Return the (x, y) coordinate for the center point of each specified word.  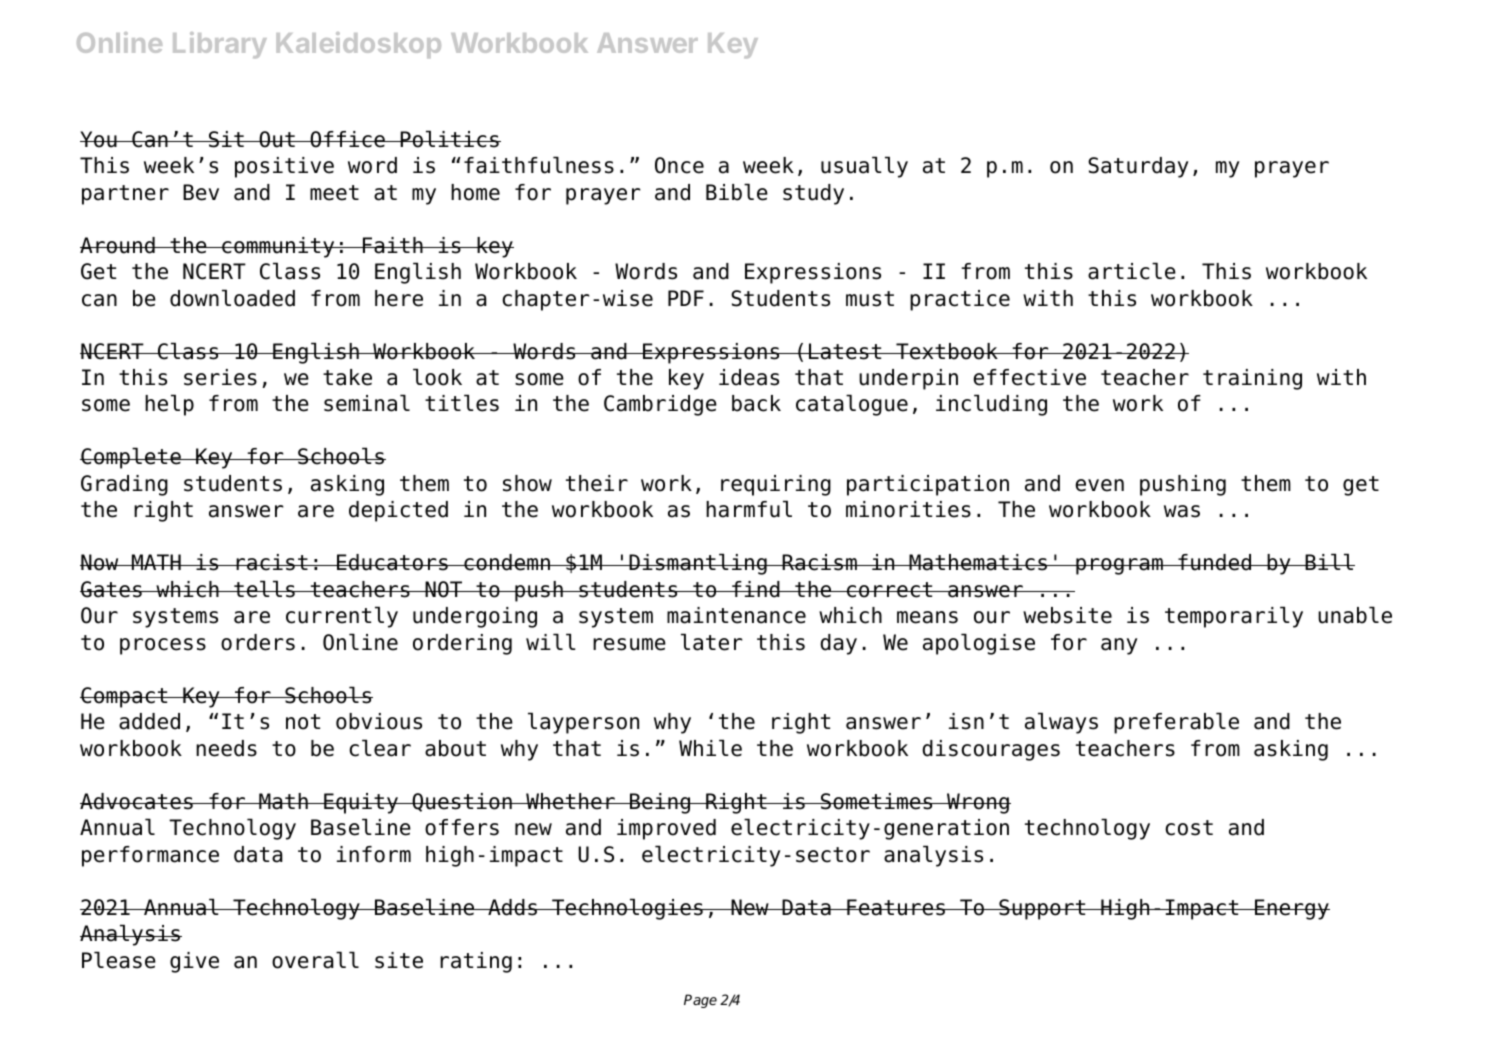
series (220, 377)
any (1119, 646)
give (194, 962)
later (712, 642)
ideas (749, 377)
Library (220, 45)
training (1252, 379)
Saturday (1138, 167)
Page (700, 1001)
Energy (1291, 909)
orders (258, 642)
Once (679, 165)
